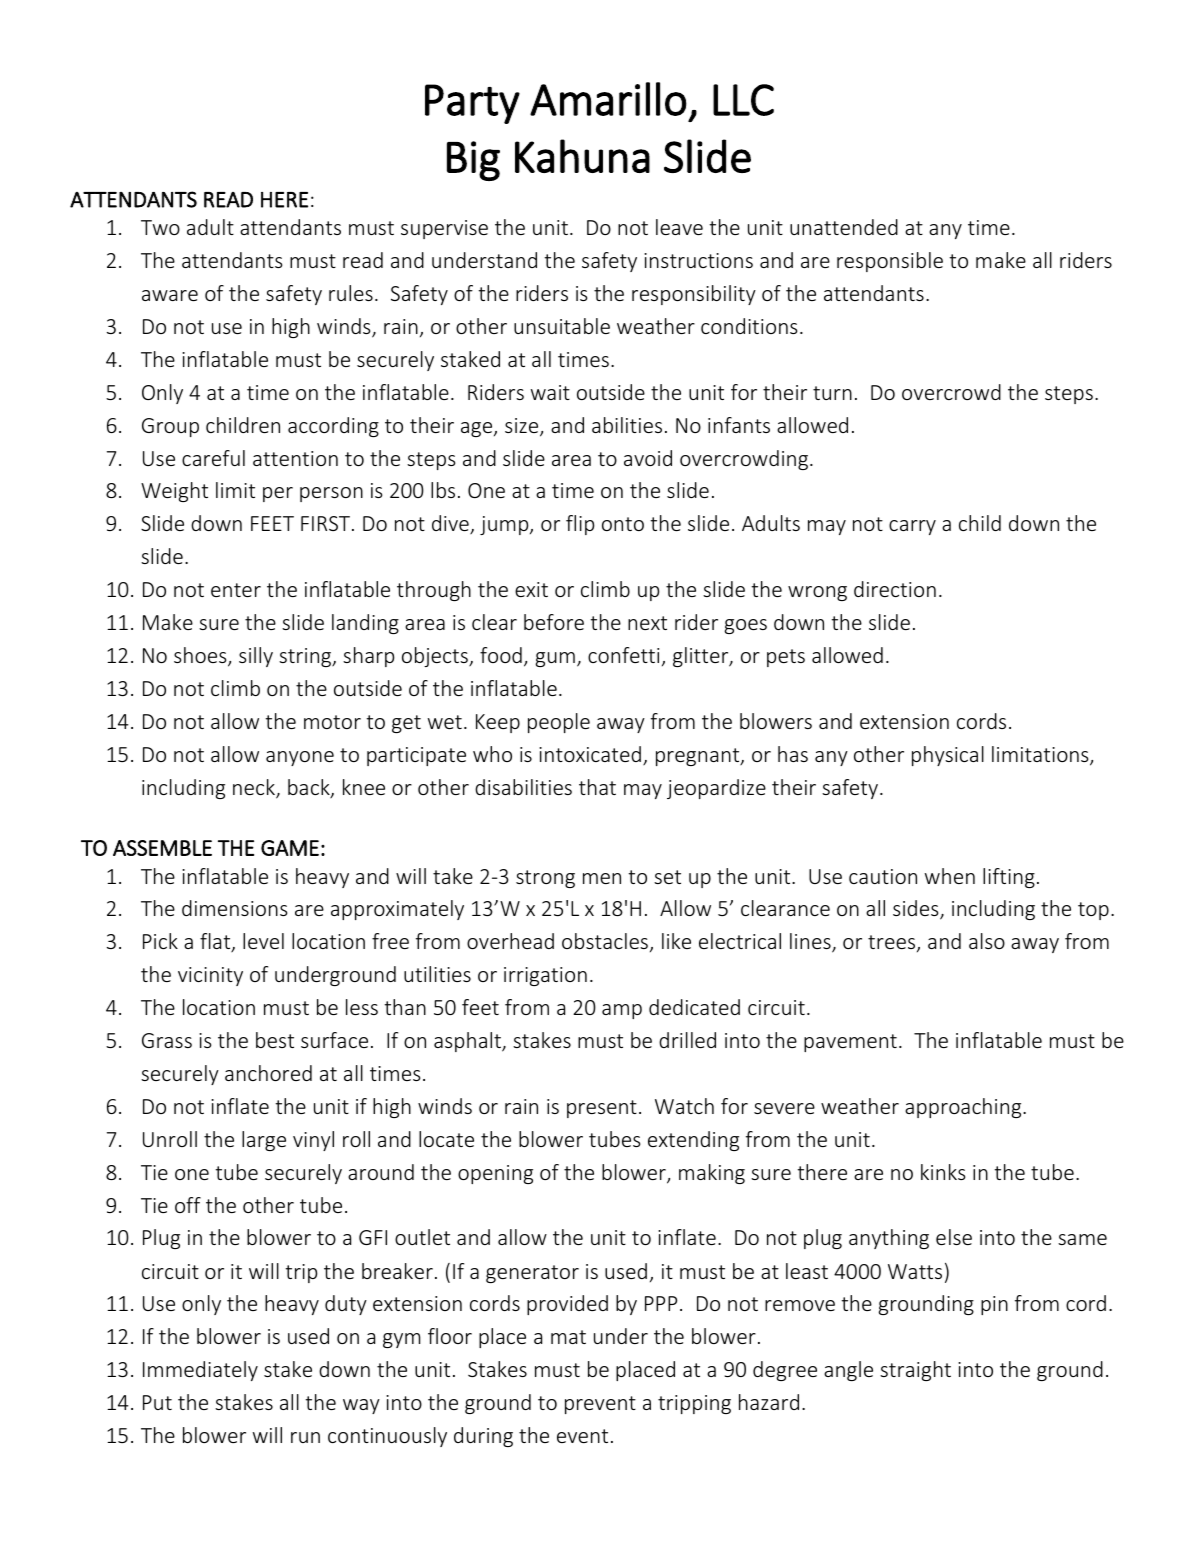 The width and height of the screenshot is (1196, 1547). What do you see at coordinates (582, 156) in the screenshot?
I see `Kahuna` at bounding box center [582, 156].
